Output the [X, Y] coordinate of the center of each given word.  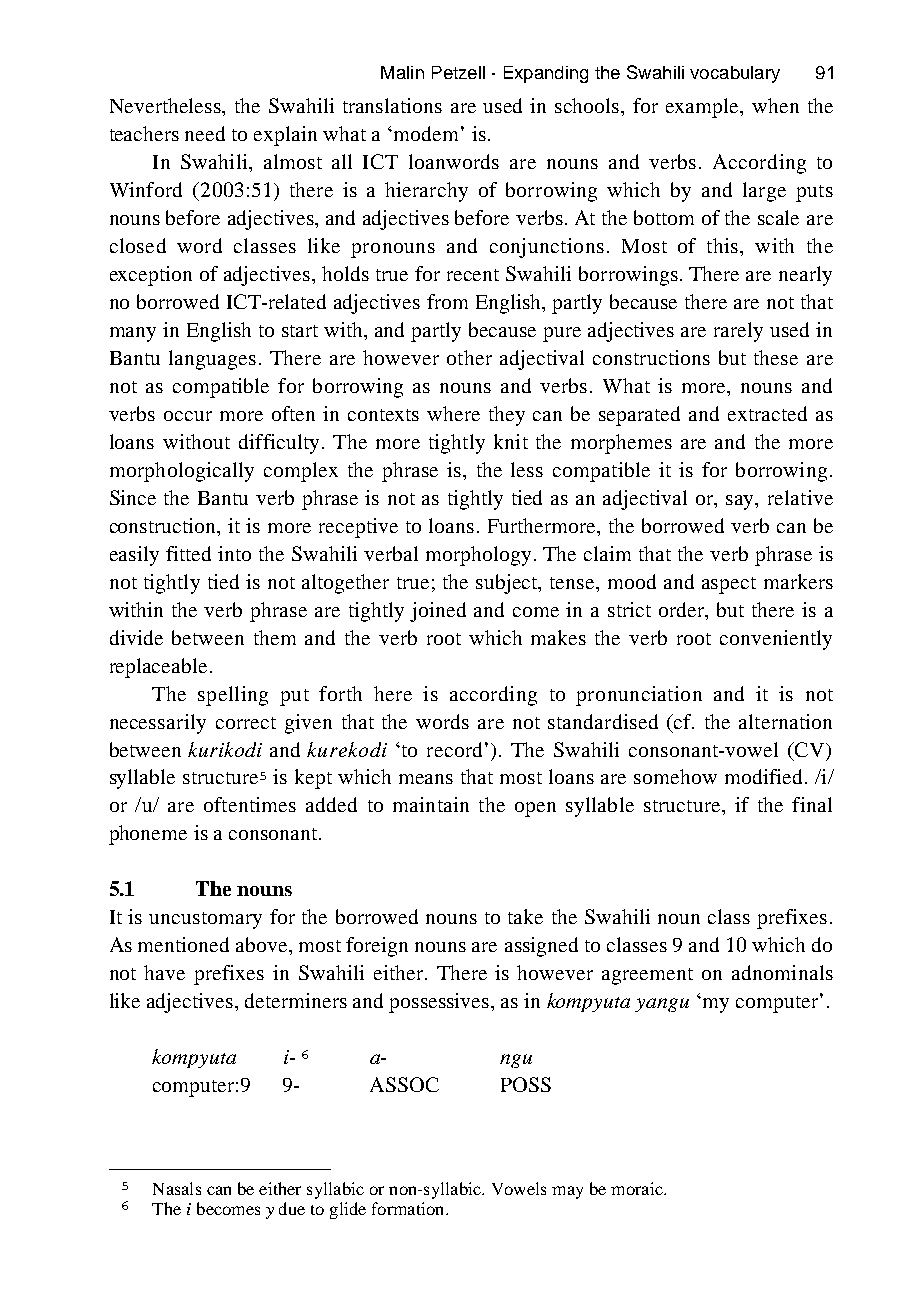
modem [426, 133]
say [741, 502]
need [205, 133]
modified [765, 776]
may [567, 1192]
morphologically [182, 472]
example [704, 108]
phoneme [148, 835]
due [292, 1208]
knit [511, 441]
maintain [431, 804]
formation [409, 1208]
